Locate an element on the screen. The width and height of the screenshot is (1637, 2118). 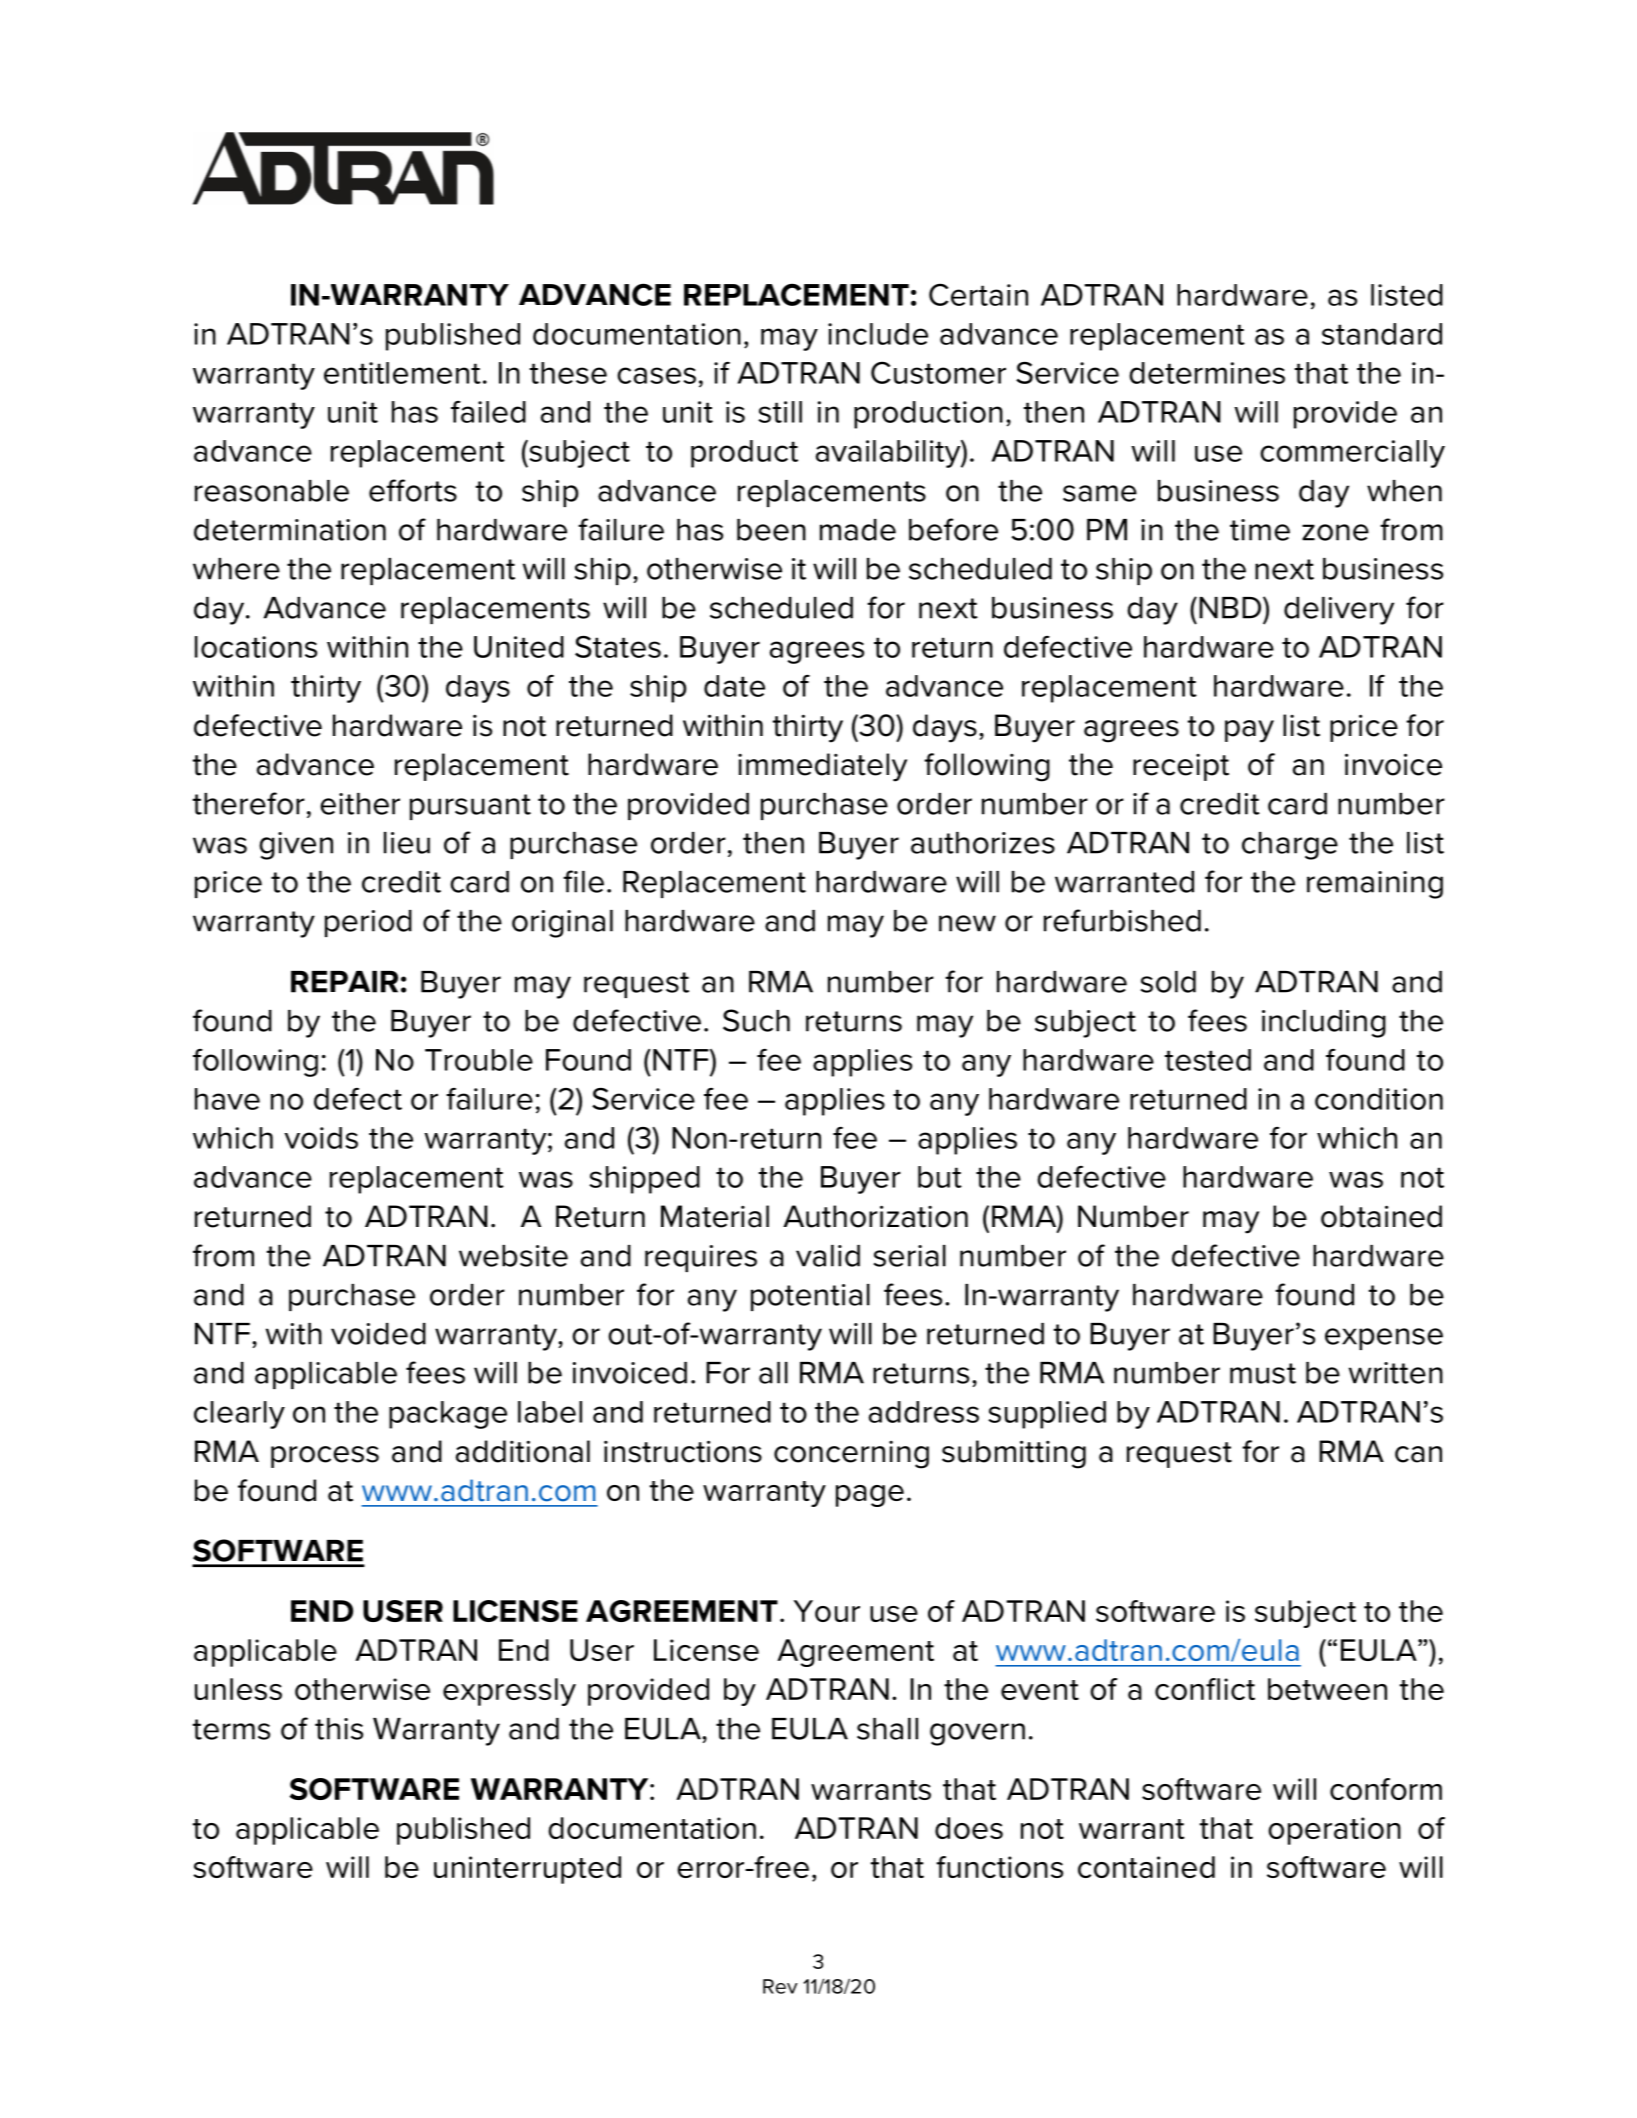
must is located at coordinates (1263, 1373).
